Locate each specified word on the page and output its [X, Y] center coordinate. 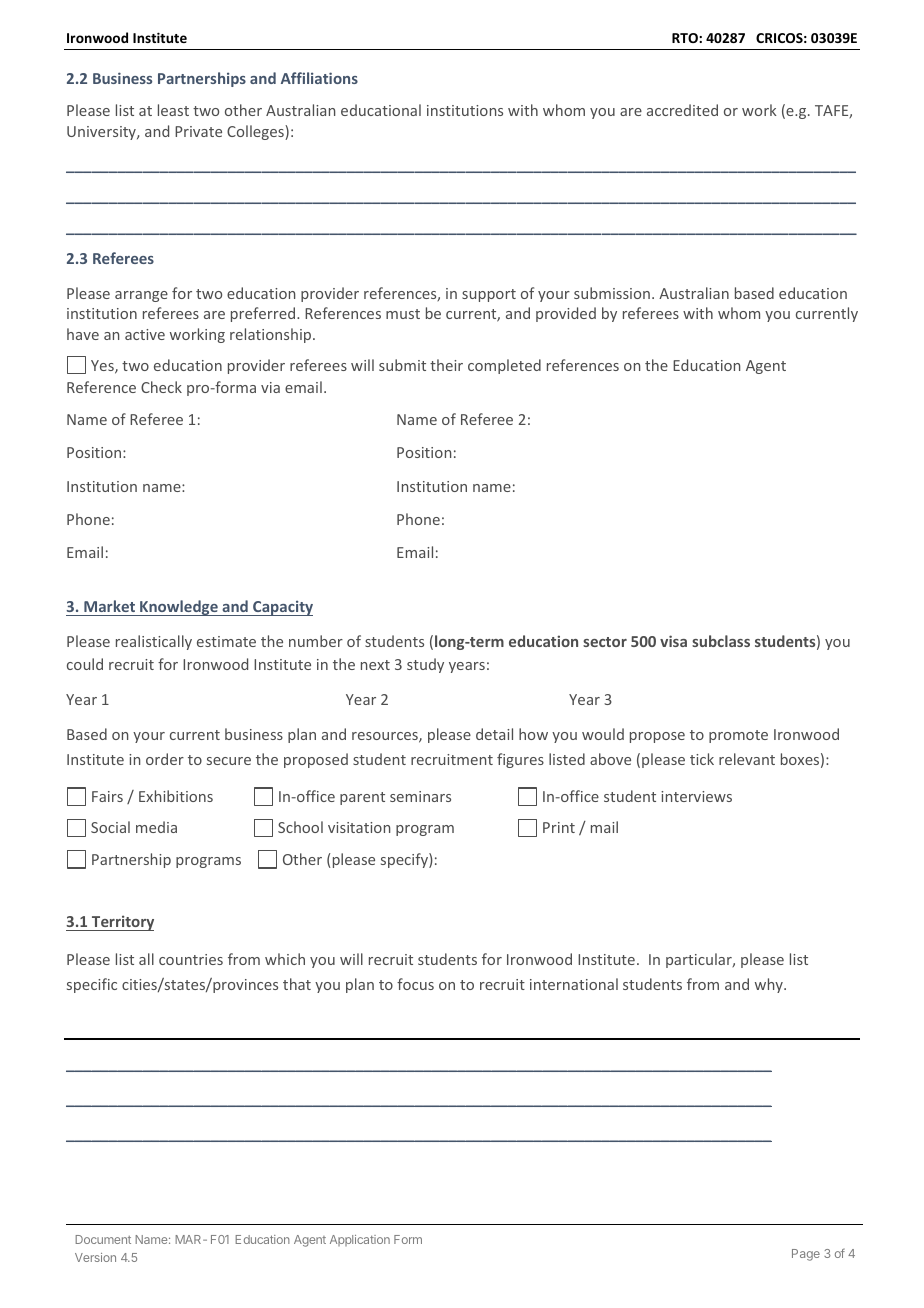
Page [806, 1255]
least [173, 110]
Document [103, 1239]
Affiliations [319, 78]
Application [360, 1240]
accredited [682, 110]
